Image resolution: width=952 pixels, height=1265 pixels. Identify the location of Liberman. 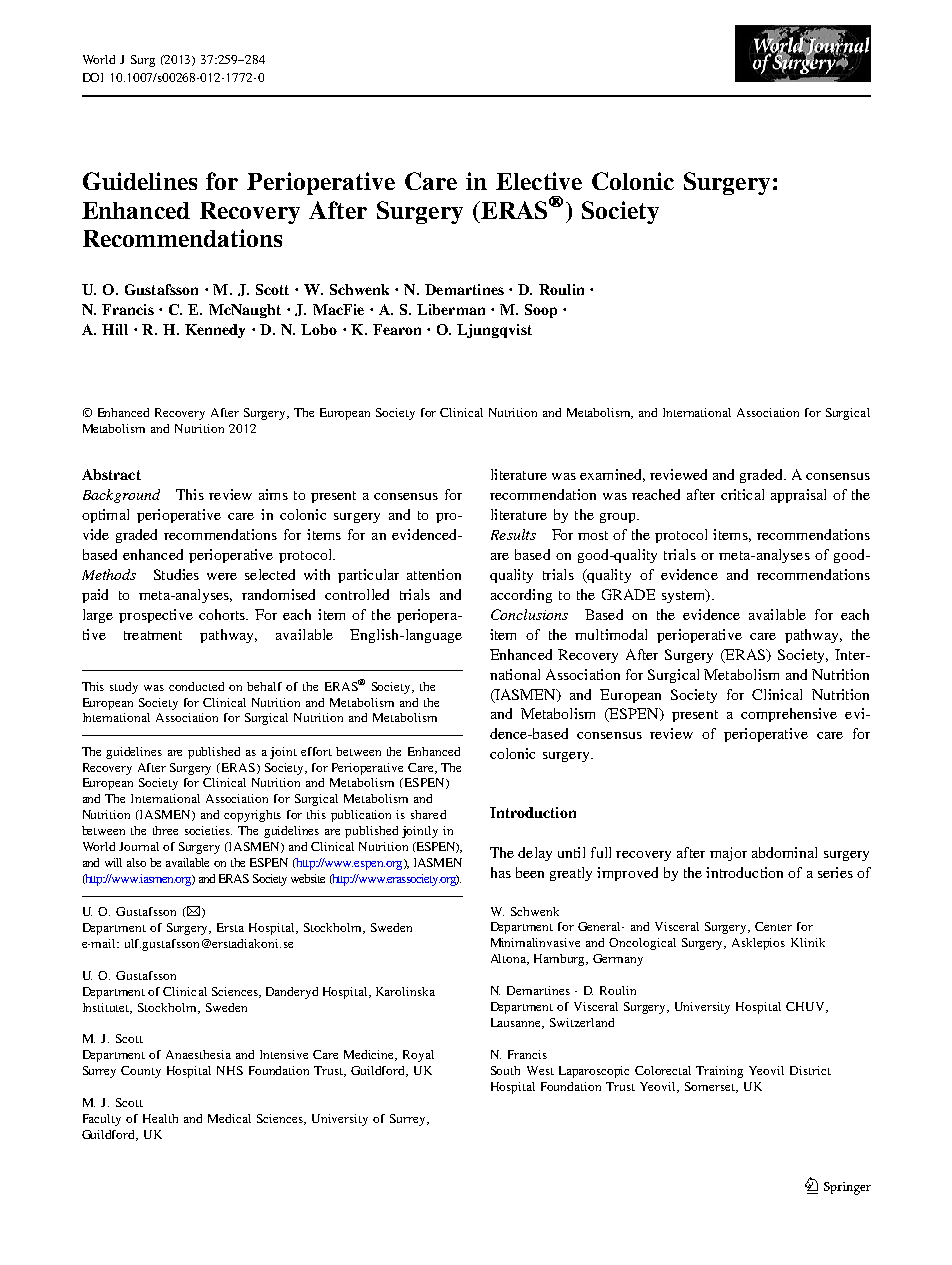
(451, 309).
